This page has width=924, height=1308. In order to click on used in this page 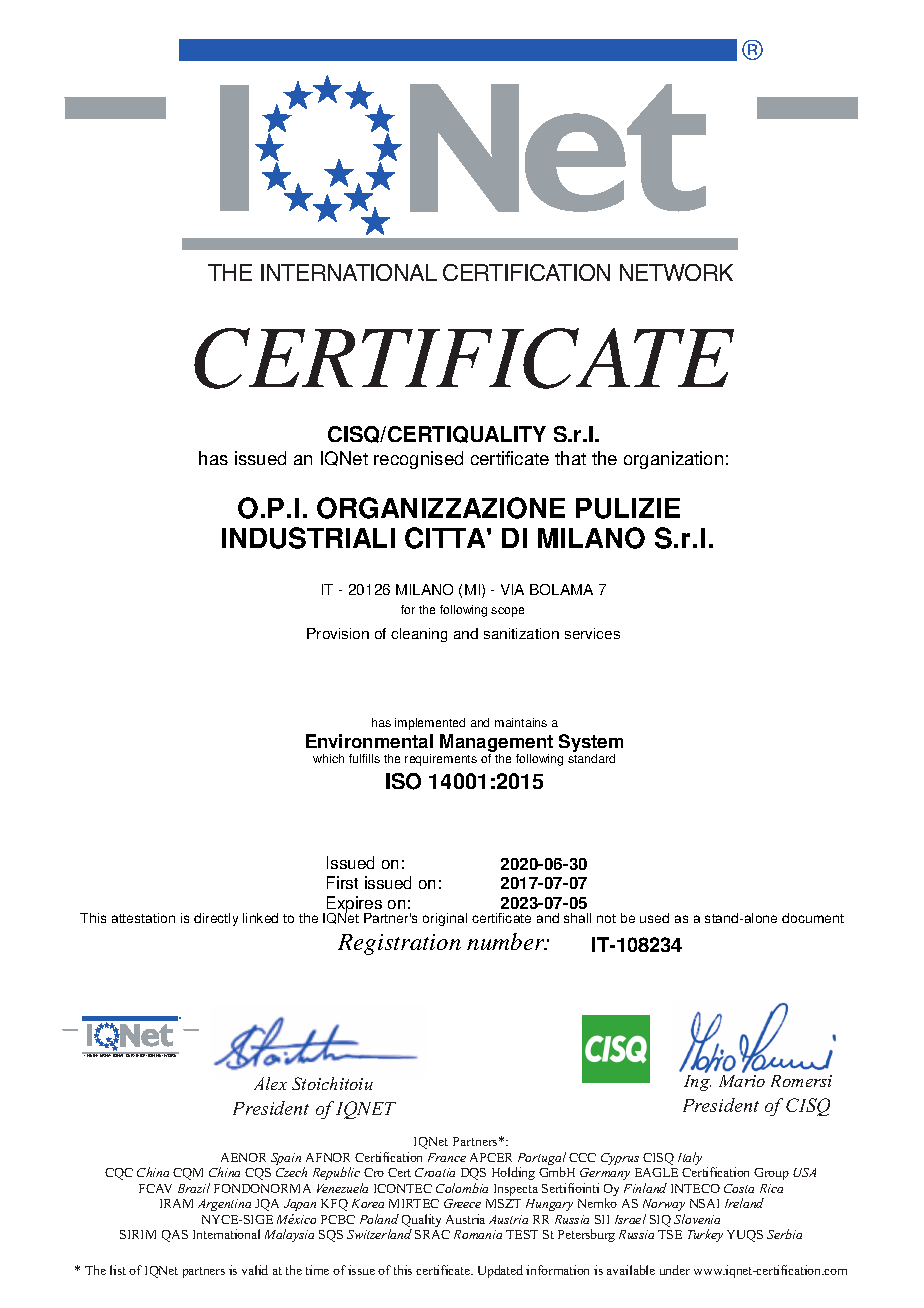, I will do `click(654, 918)`.
